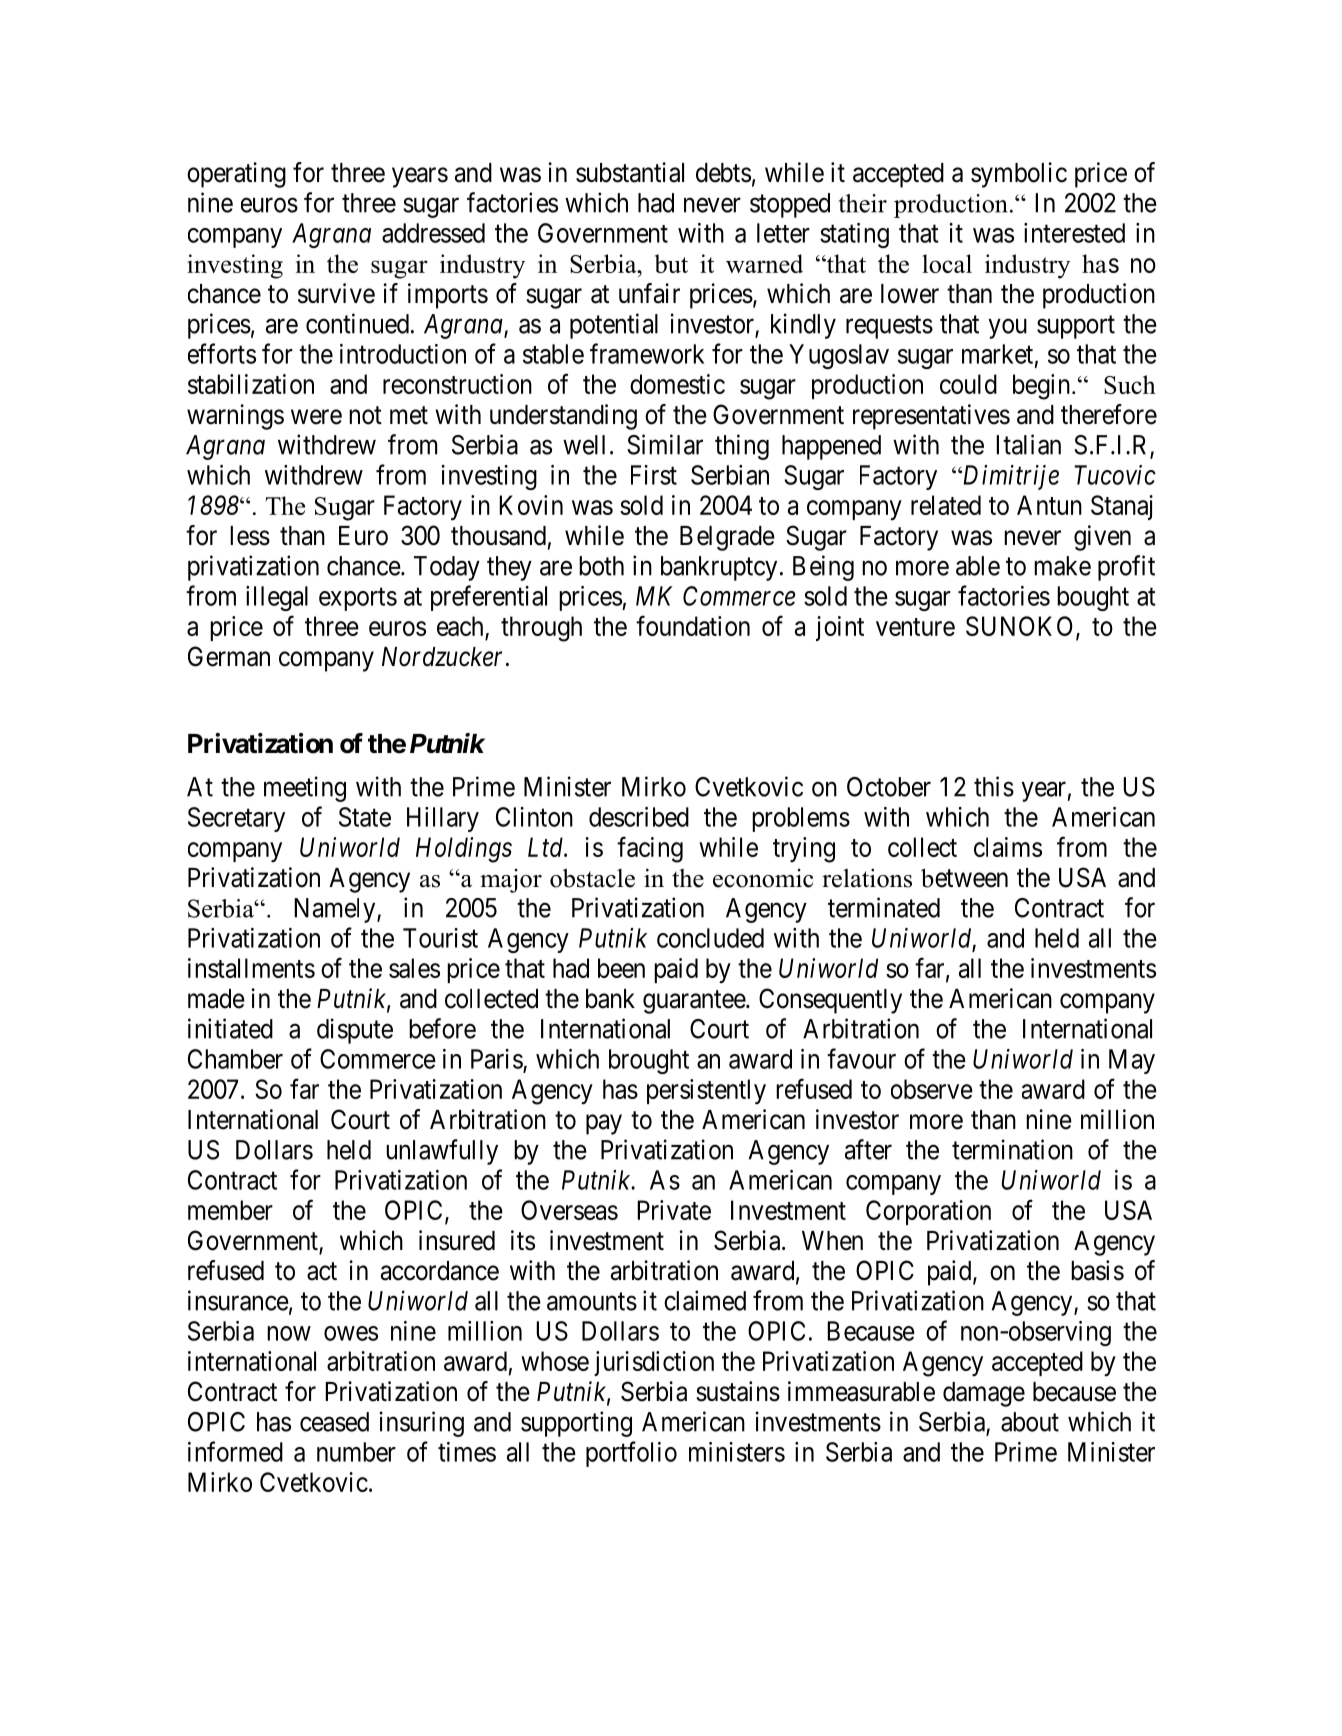  I want to click on about, so click(1030, 1422).
